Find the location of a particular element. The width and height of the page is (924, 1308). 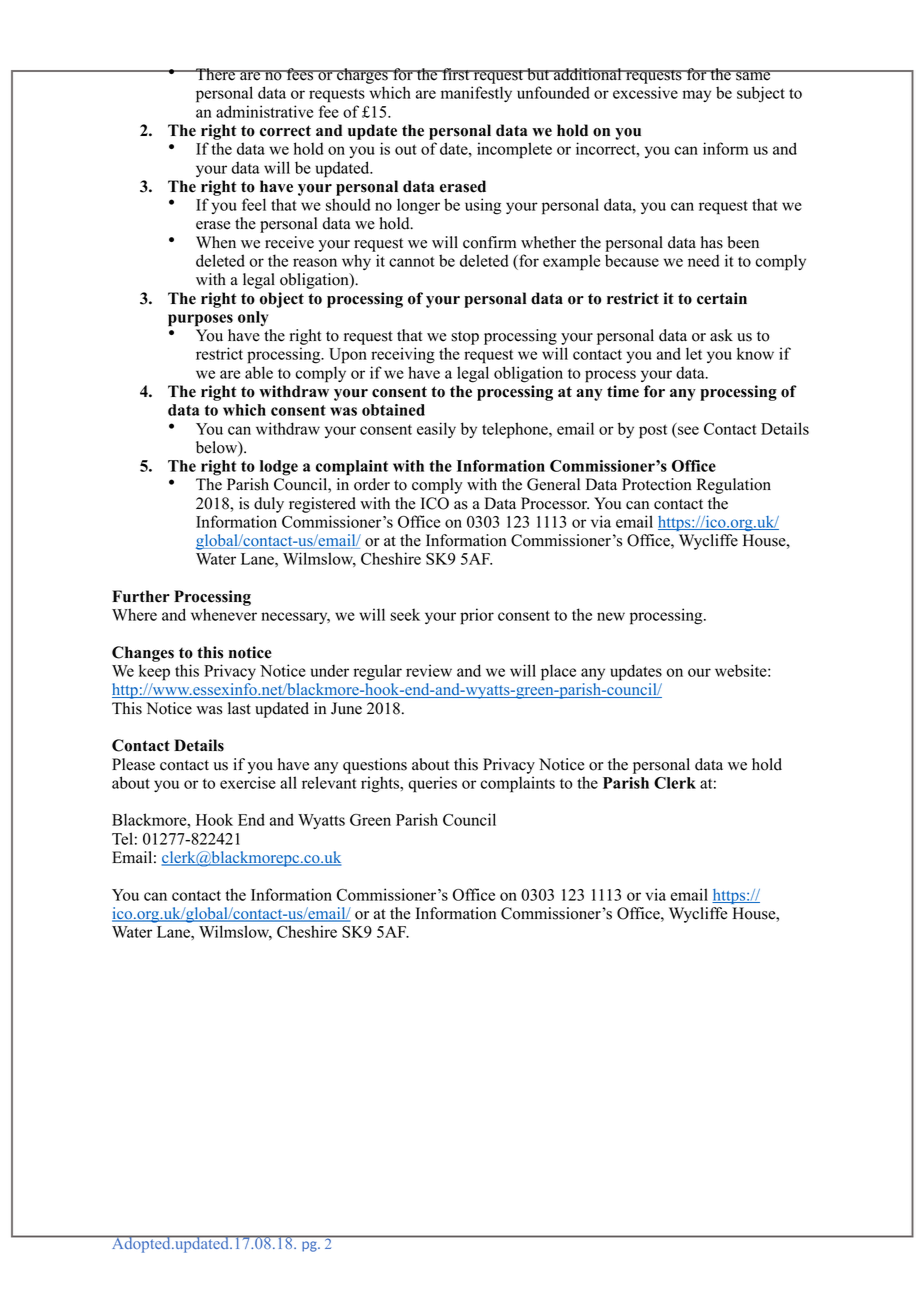

duly is located at coordinates (269, 505).
